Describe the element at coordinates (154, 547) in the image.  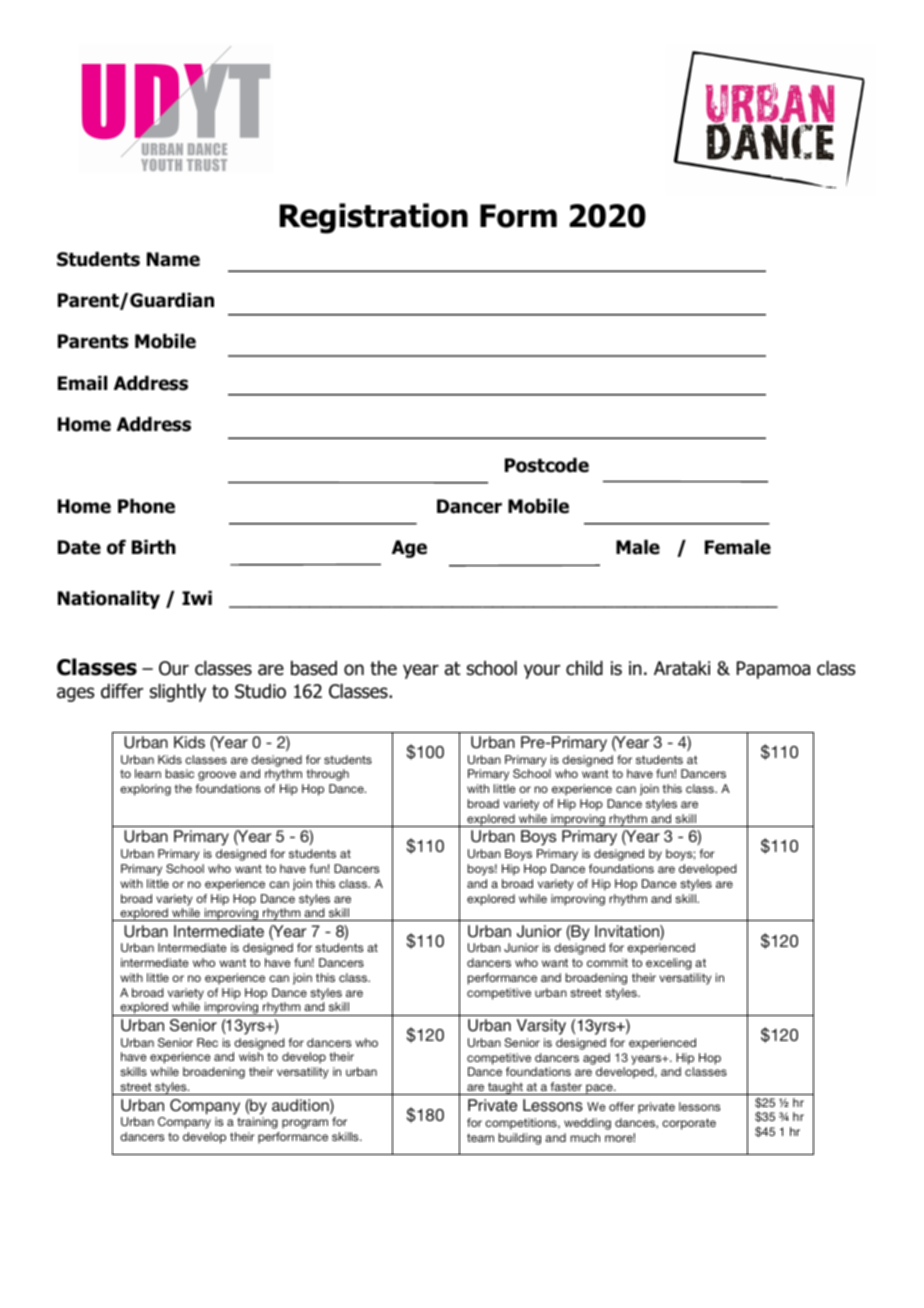
I see `Birth` at that location.
